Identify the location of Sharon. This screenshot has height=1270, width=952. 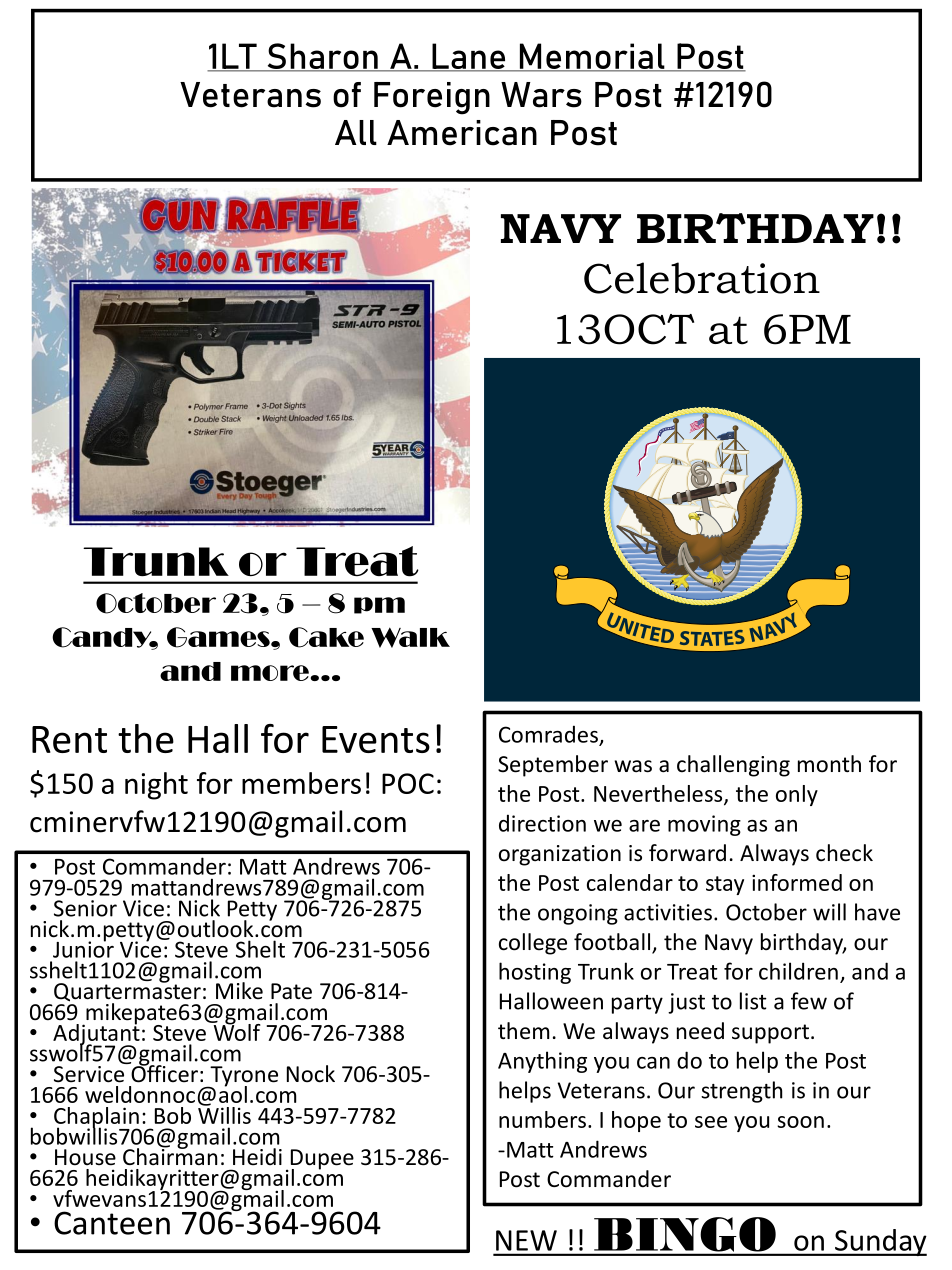
(322, 57).
